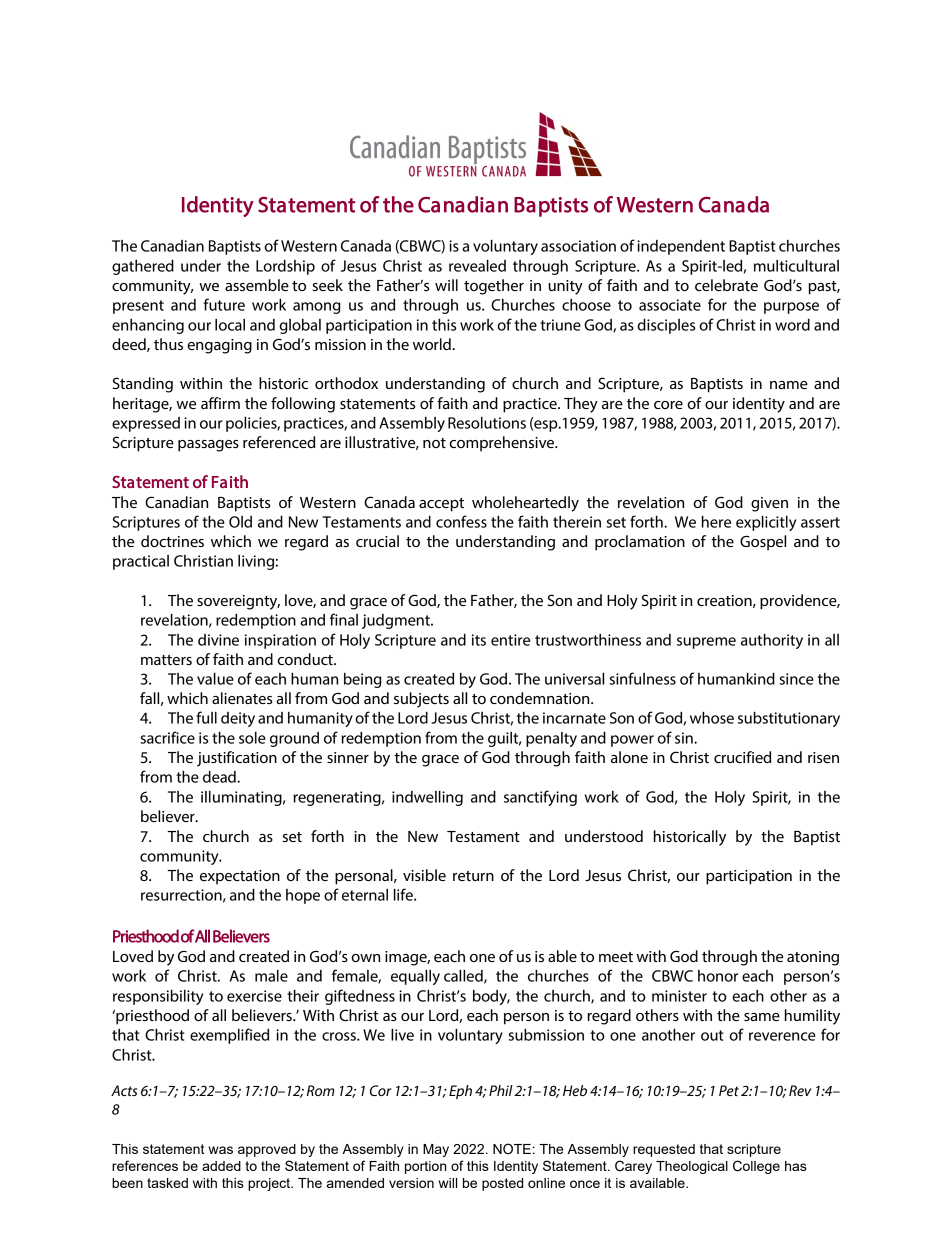 The width and height of the screenshot is (952, 1233). I want to click on honor, so click(718, 976).
